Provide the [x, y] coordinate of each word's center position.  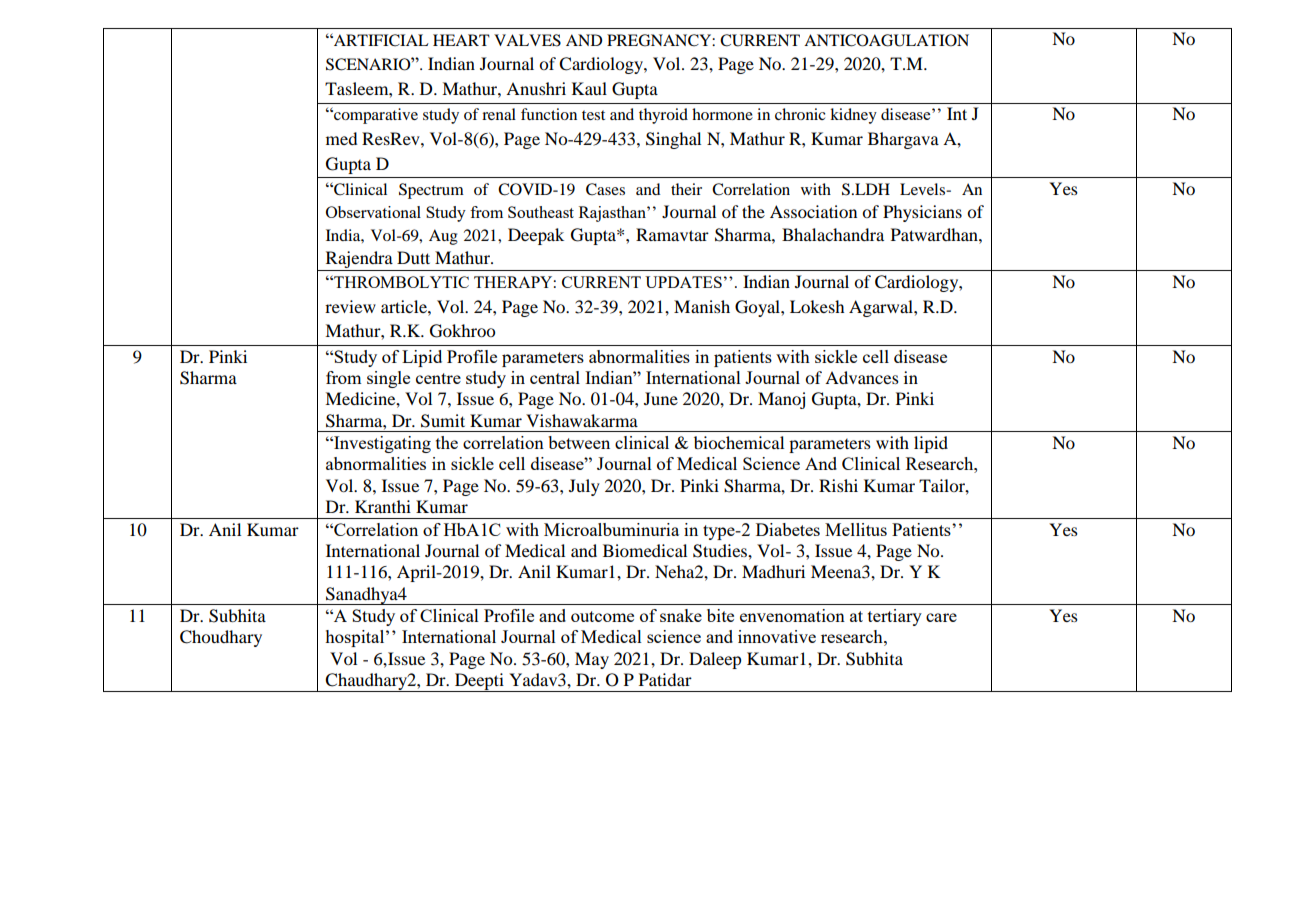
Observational [373, 212]
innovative [777, 636]
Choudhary [221, 638]
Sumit [443, 421]
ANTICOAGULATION [886, 40]
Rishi [838, 485]
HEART [461, 40]
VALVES [527, 40]
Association [813, 211]
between [579, 442]
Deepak [536, 236]
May [592, 660]
